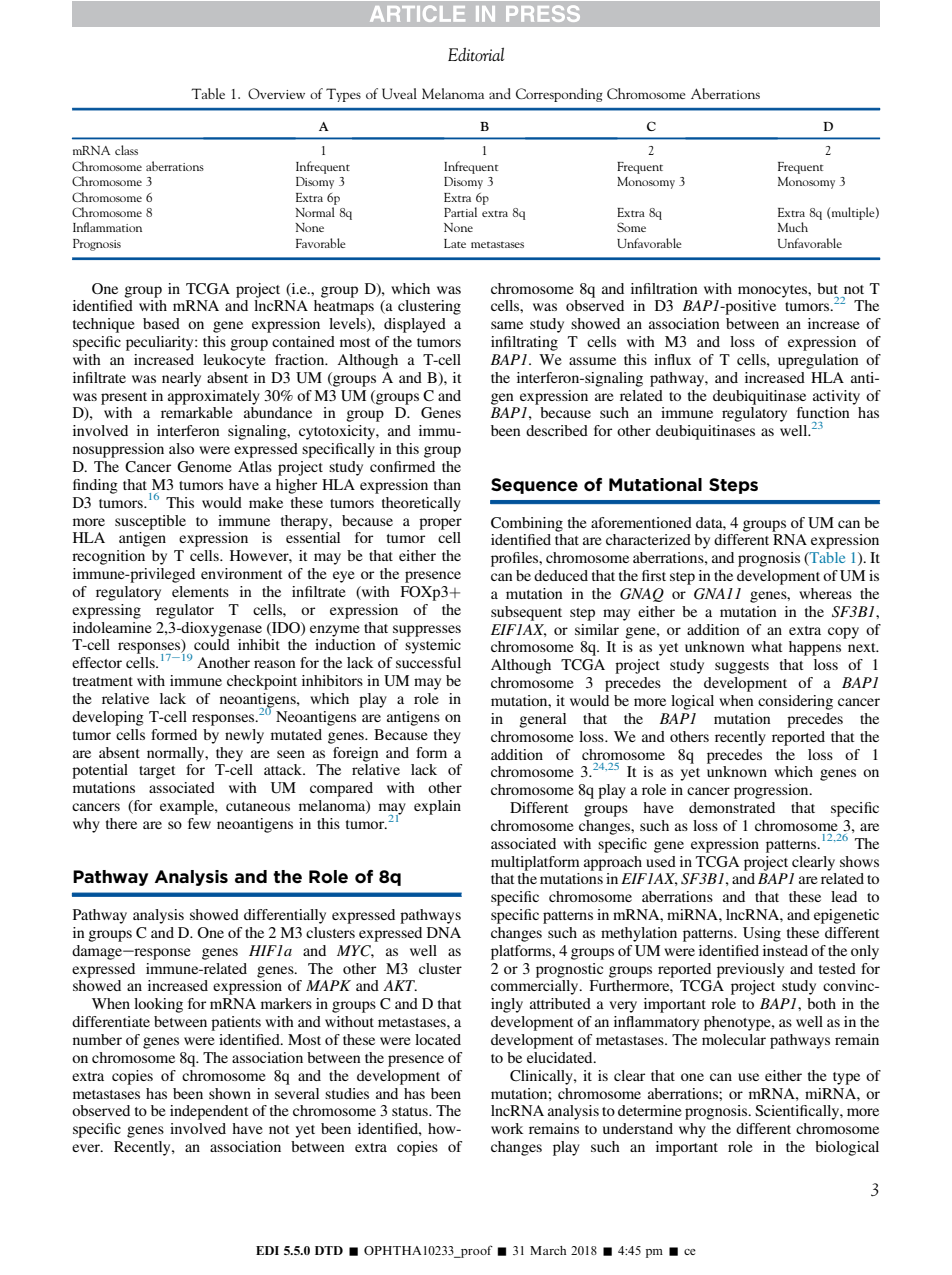 The height and width of the screenshot is (1275, 952). What do you see at coordinates (823, 412) in the screenshot?
I see `function` at bounding box center [823, 412].
